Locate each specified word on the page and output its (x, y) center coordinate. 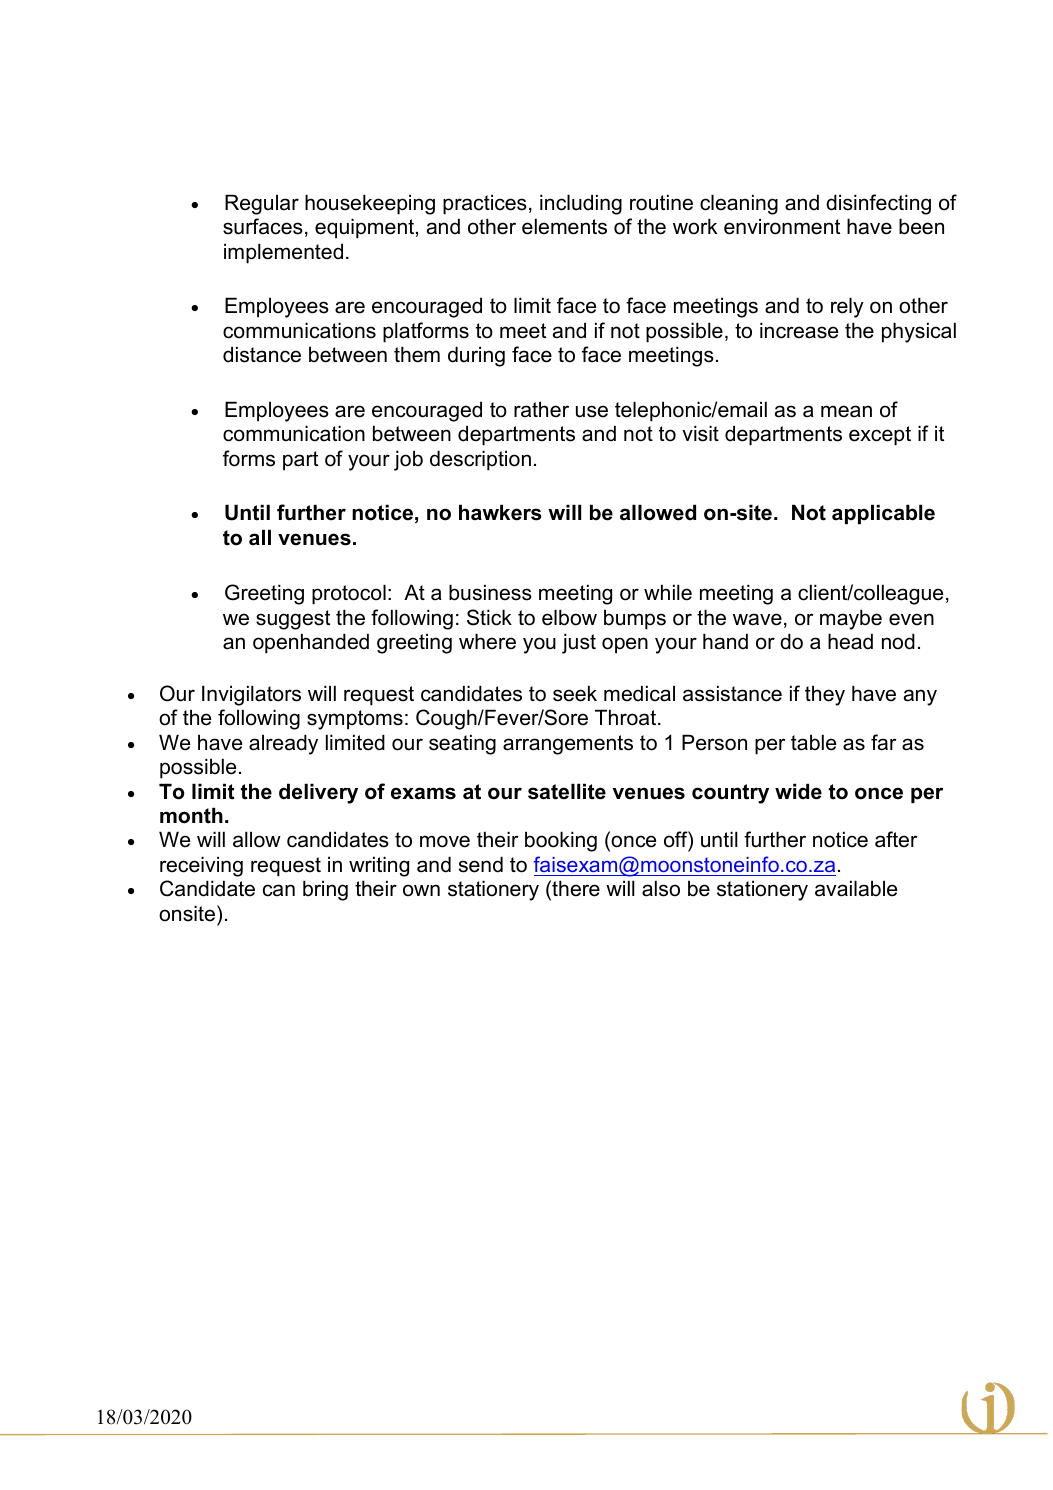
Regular (262, 204)
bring (325, 890)
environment (782, 226)
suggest (293, 620)
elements (564, 226)
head (850, 641)
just (579, 643)
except (880, 436)
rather (541, 409)
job (408, 460)
